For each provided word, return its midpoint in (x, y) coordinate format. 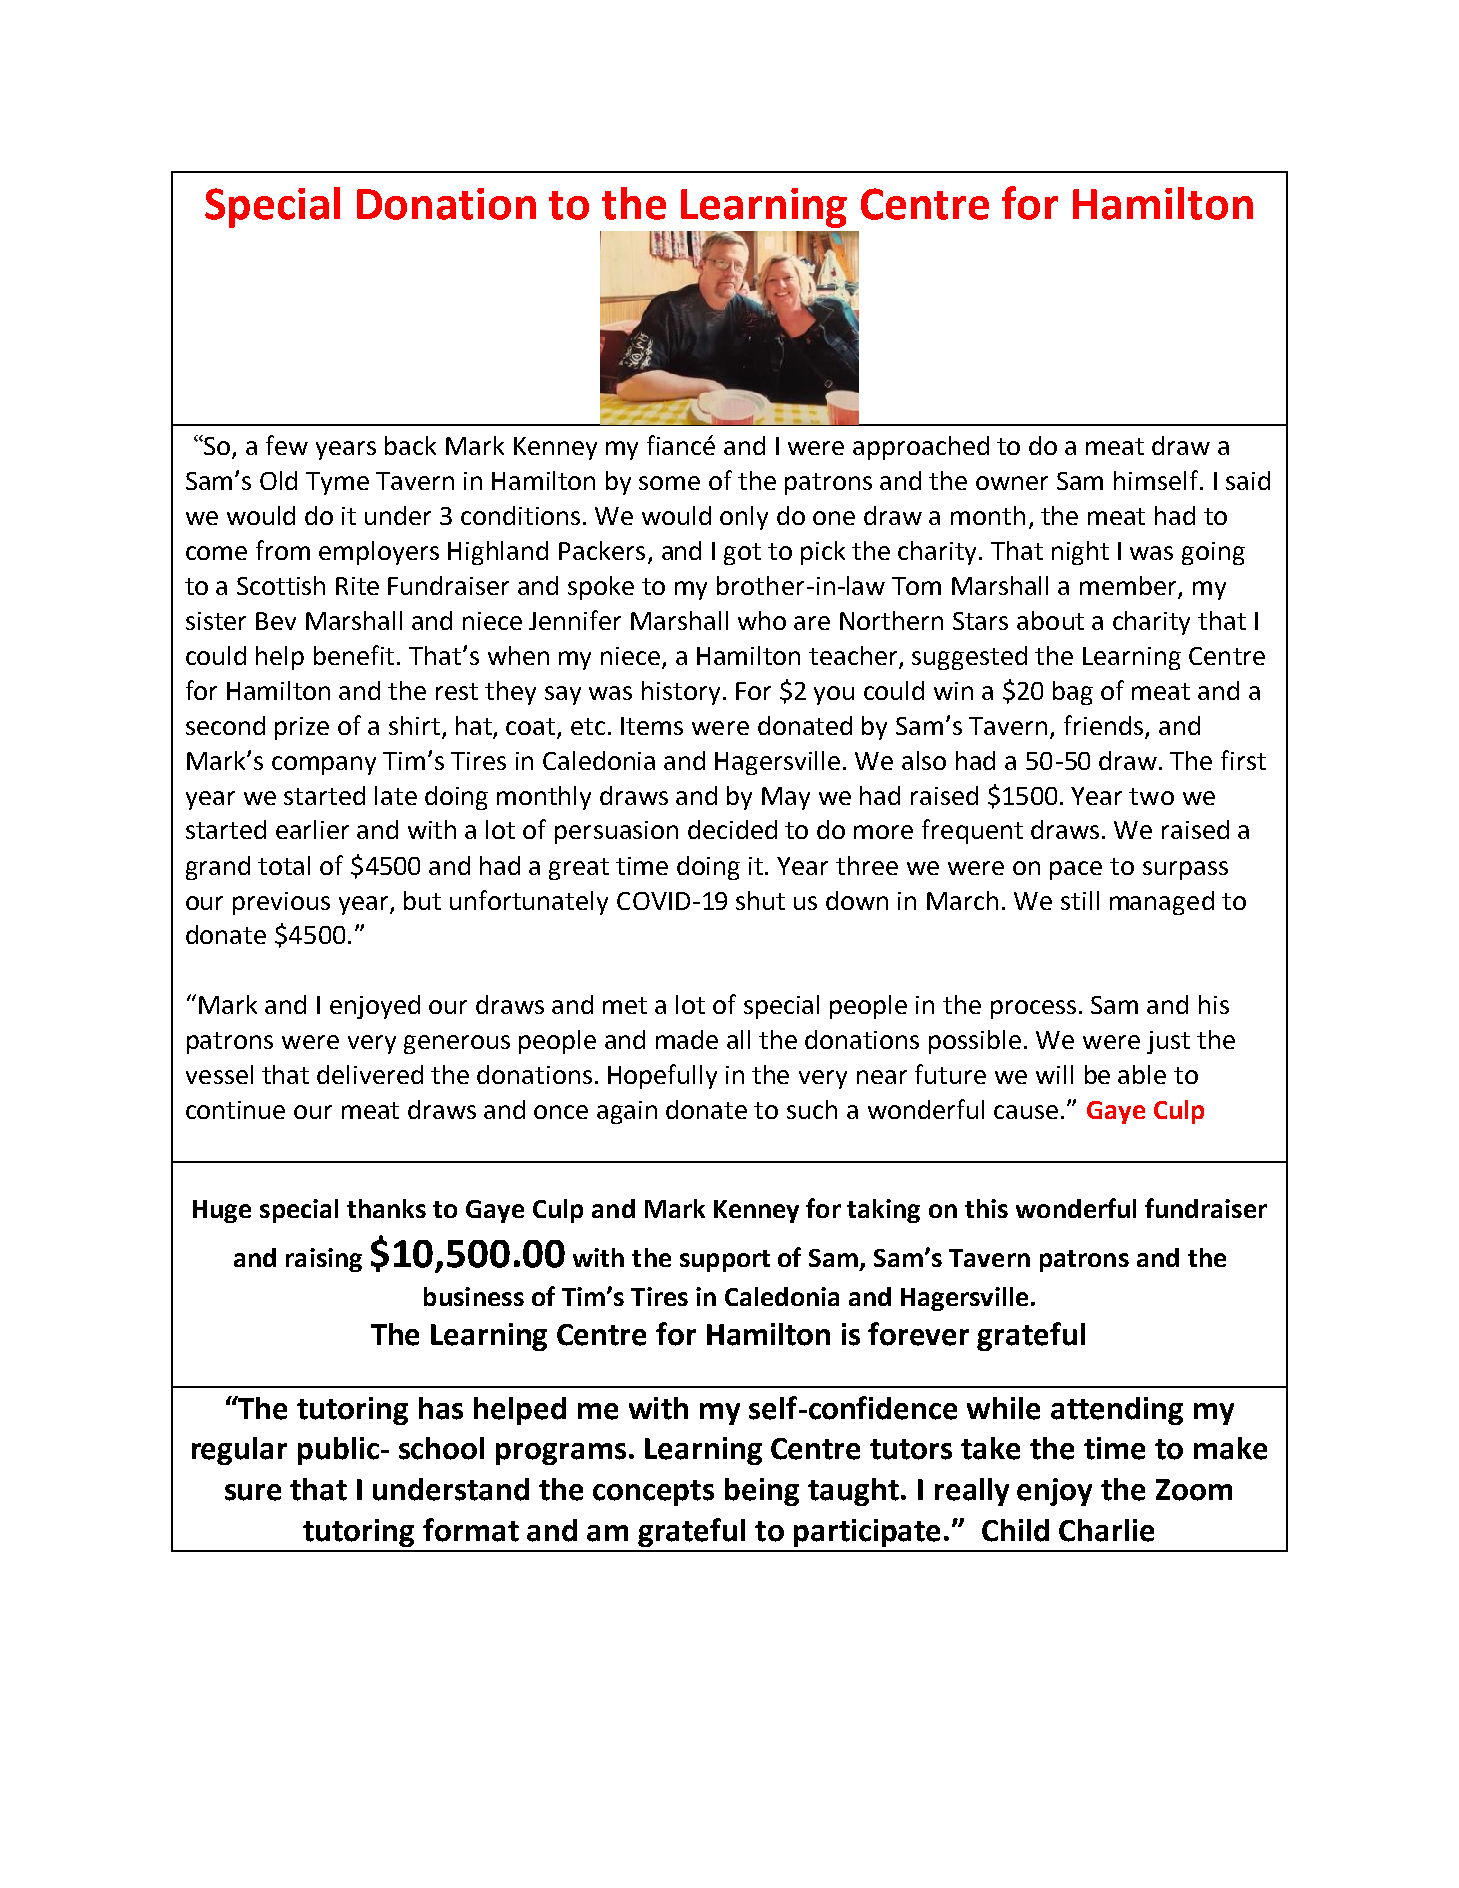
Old (278, 480)
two (1151, 796)
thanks (386, 1208)
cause (1026, 1112)
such (812, 1109)
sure (253, 1492)
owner (1012, 483)
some (669, 483)
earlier (312, 829)
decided (732, 829)
